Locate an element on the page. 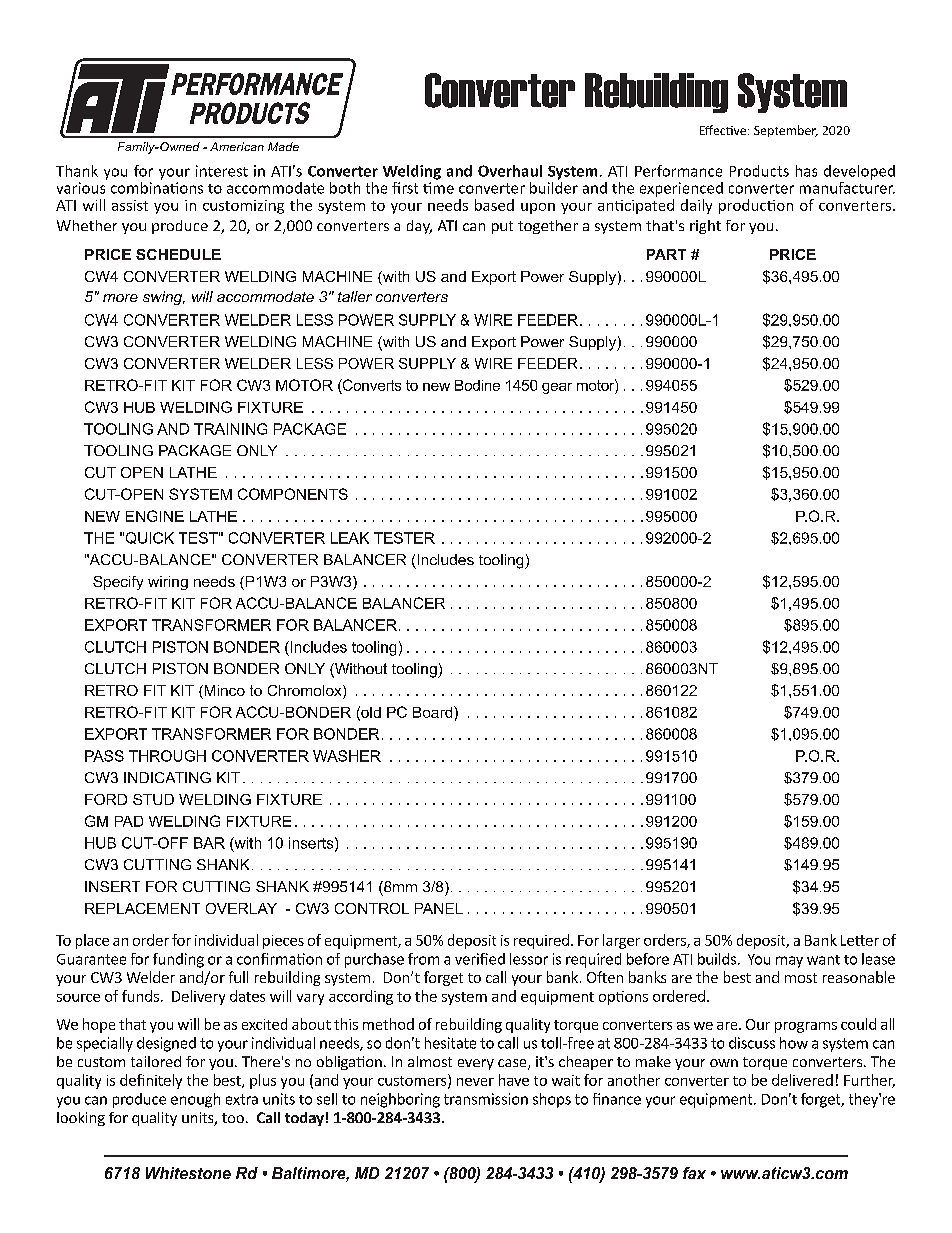  STUD is located at coordinates (153, 799).
